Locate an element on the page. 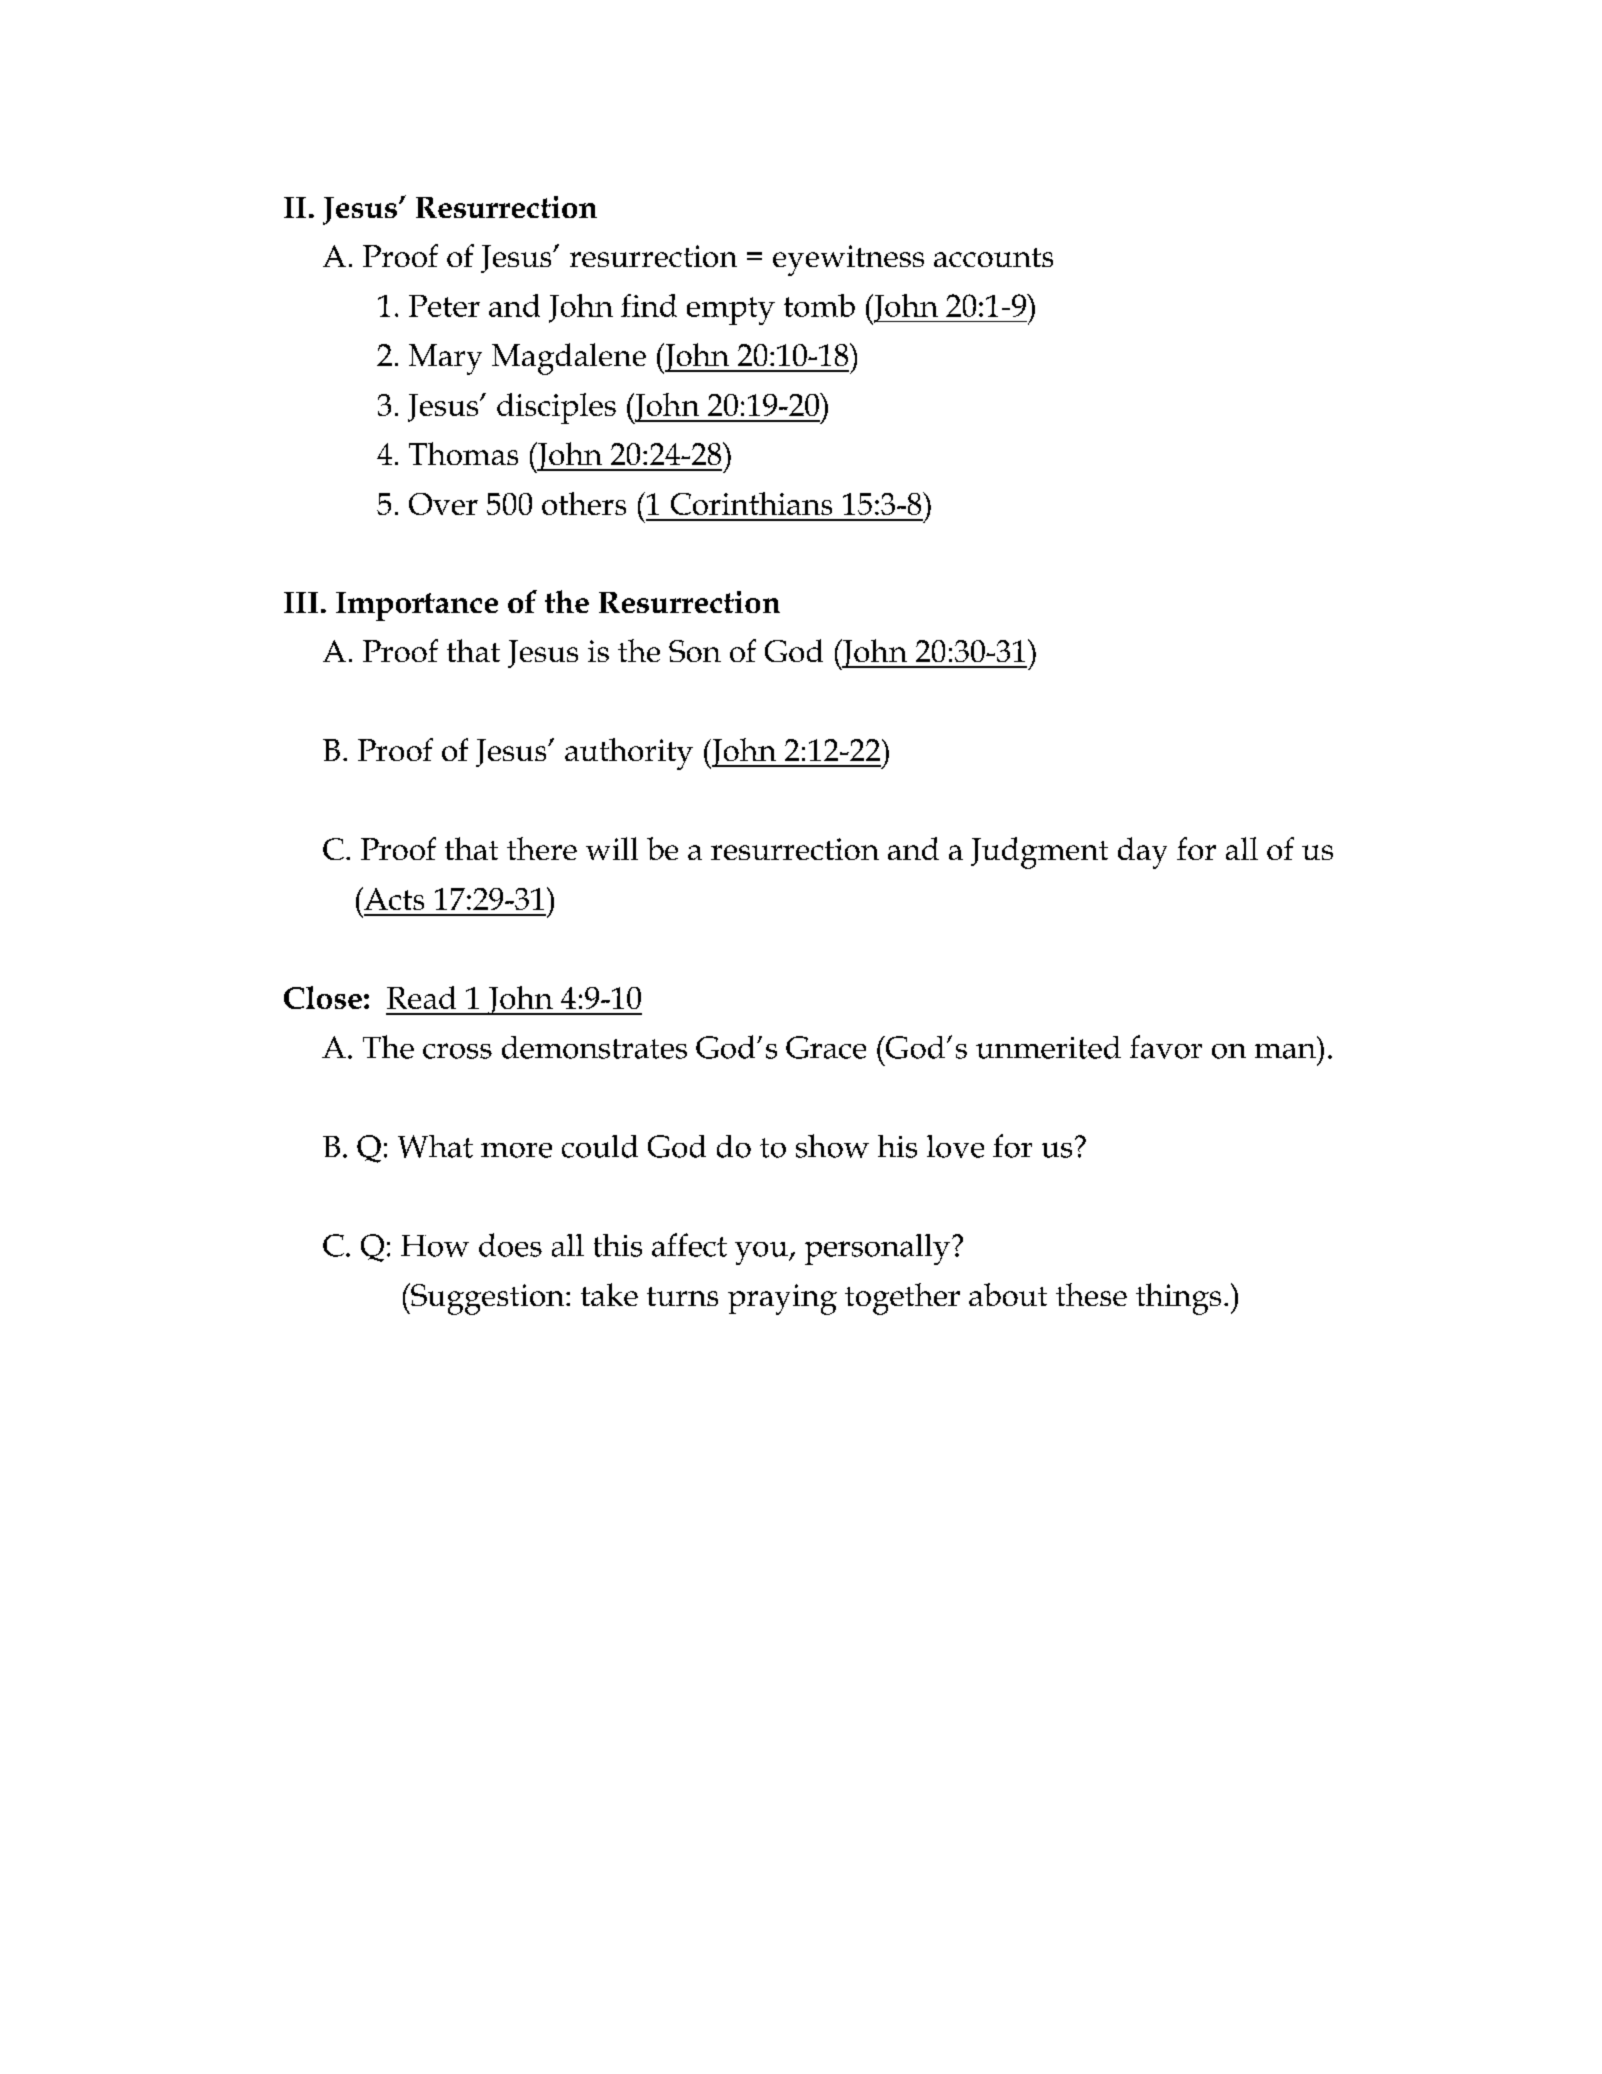  Judgment is located at coordinates (1039, 853).
